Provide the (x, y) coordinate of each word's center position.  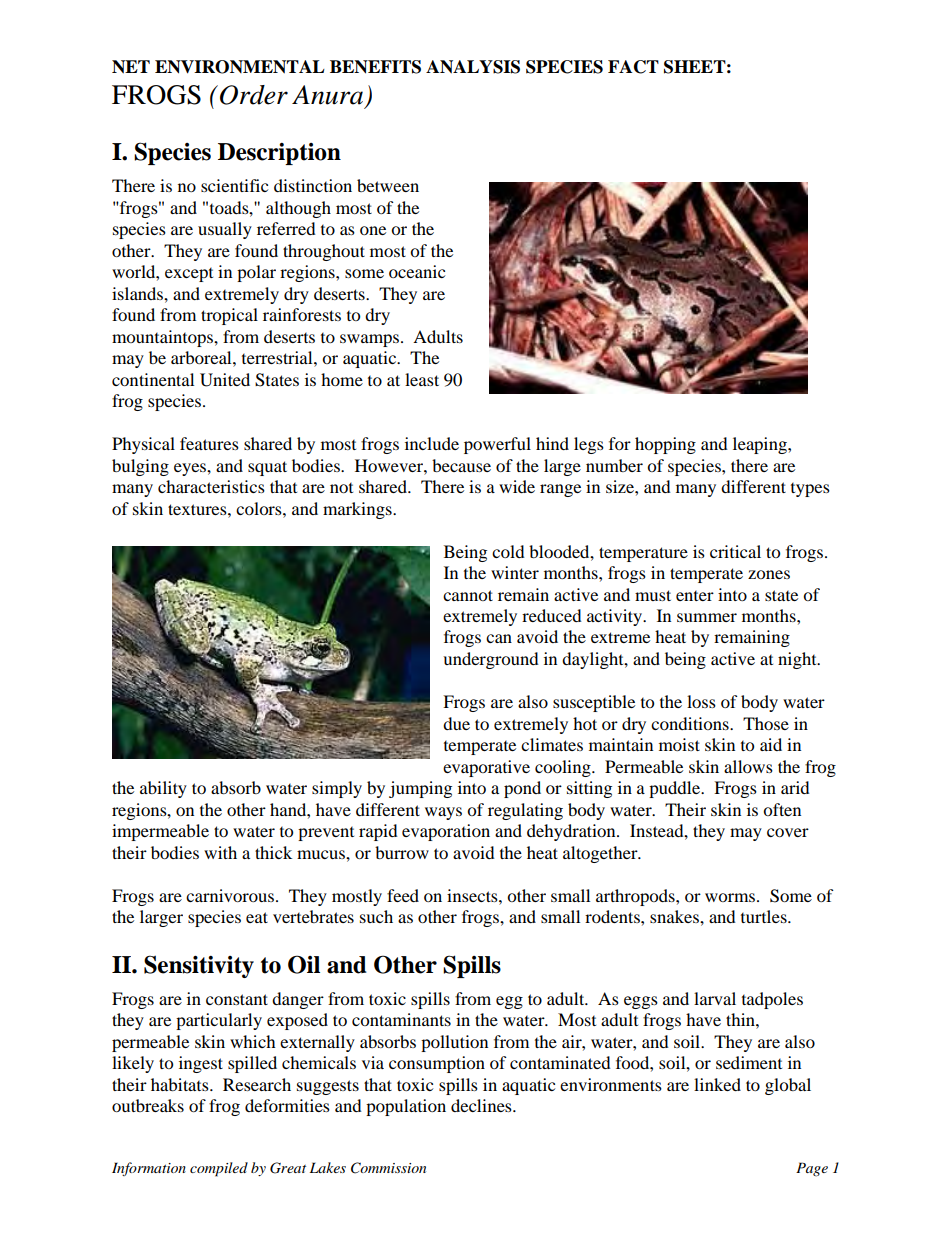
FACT (633, 67)
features (209, 443)
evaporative (486, 768)
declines (482, 1105)
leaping (761, 445)
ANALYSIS (473, 67)
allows (748, 766)
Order (254, 95)
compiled (219, 1169)
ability (163, 789)
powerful (497, 445)
